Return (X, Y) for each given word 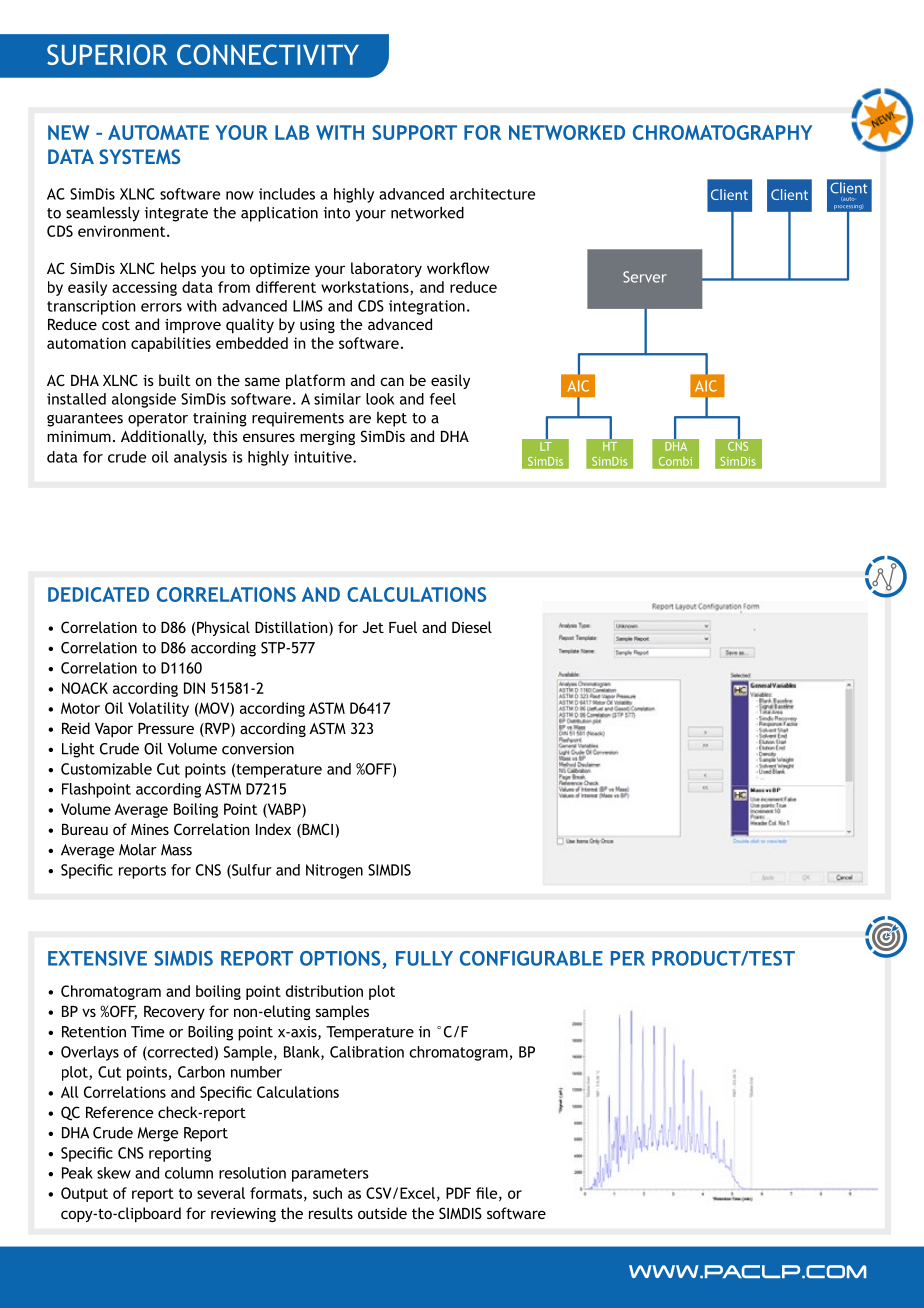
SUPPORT (414, 132)
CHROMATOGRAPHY (722, 132)
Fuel (403, 627)
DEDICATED (98, 594)
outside (382, 1213)
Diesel (472, 627)
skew (114, 1173)
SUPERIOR (107, 54)
